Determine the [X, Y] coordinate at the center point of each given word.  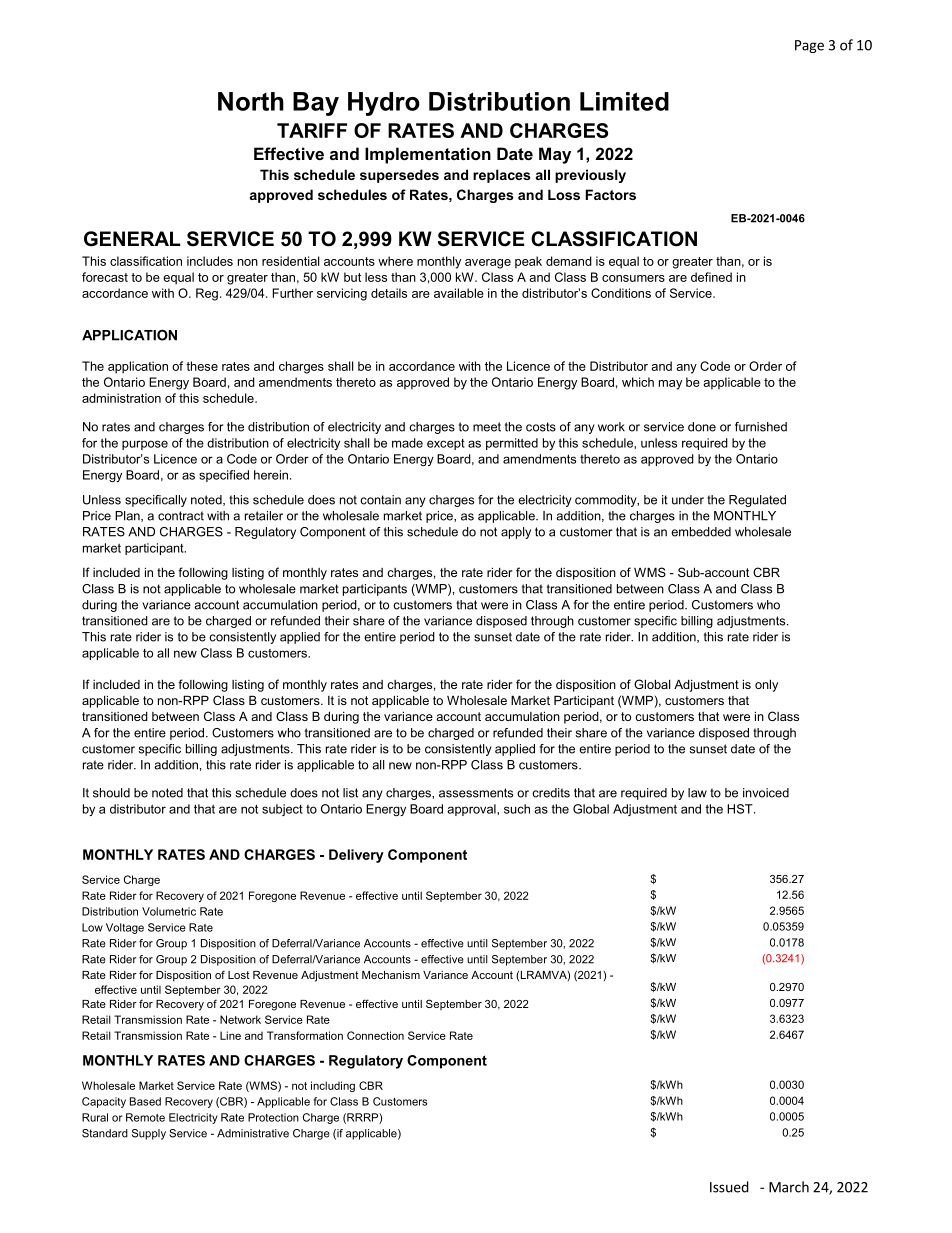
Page [809, 46]
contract [181, 516]
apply [516, 533]
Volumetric [169, 911]
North [251, 101]
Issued [729, 1187]
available [459, 293]
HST [741, 809]
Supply [149, 1134]
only [766, 685]
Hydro [384, 104]
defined [711, 277]
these [202, 366]
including [333, 1086]
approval [472, 810]
